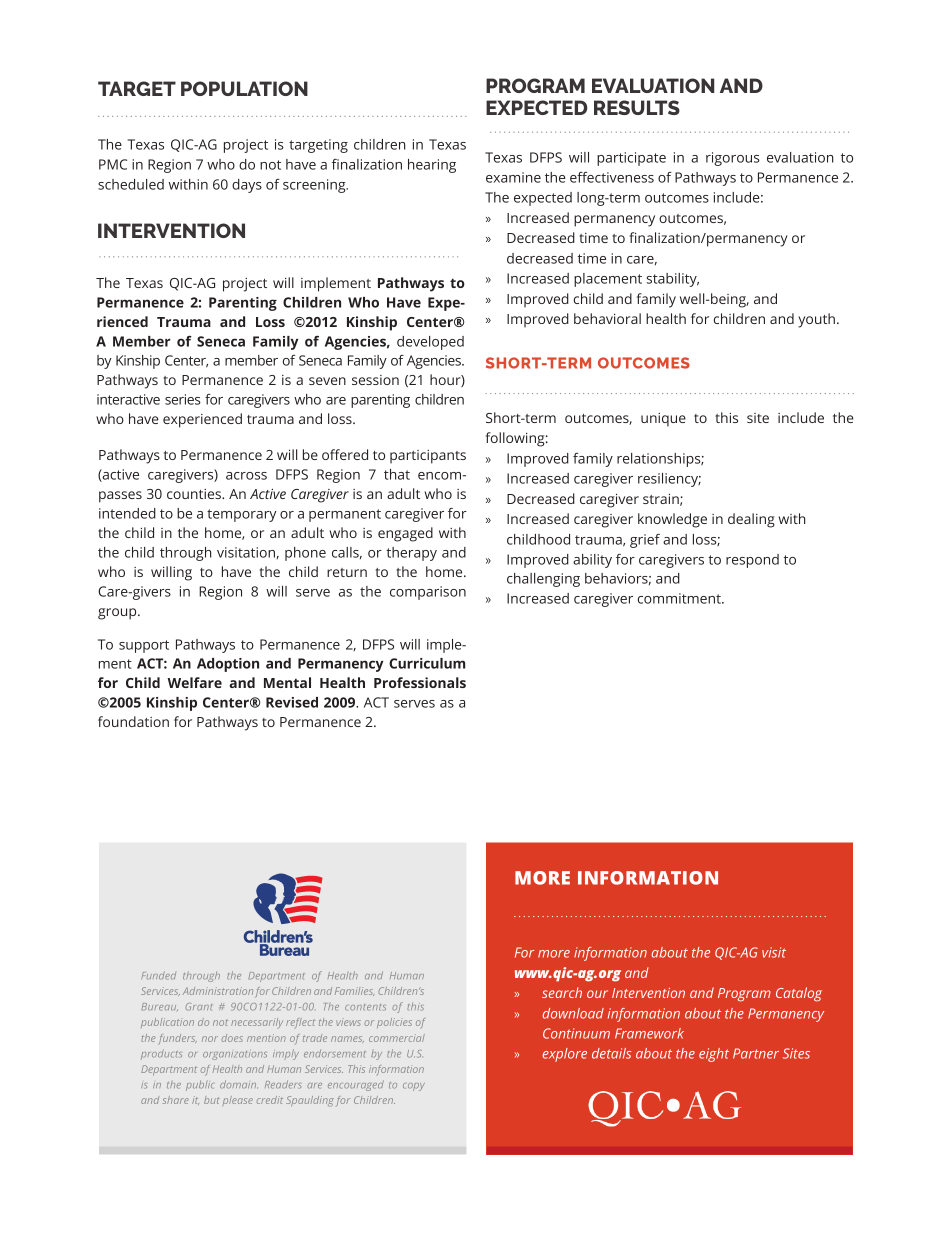  Describe the element at coordinates (244, 88) in the screenshot. I see `POPULATION` at that location.
